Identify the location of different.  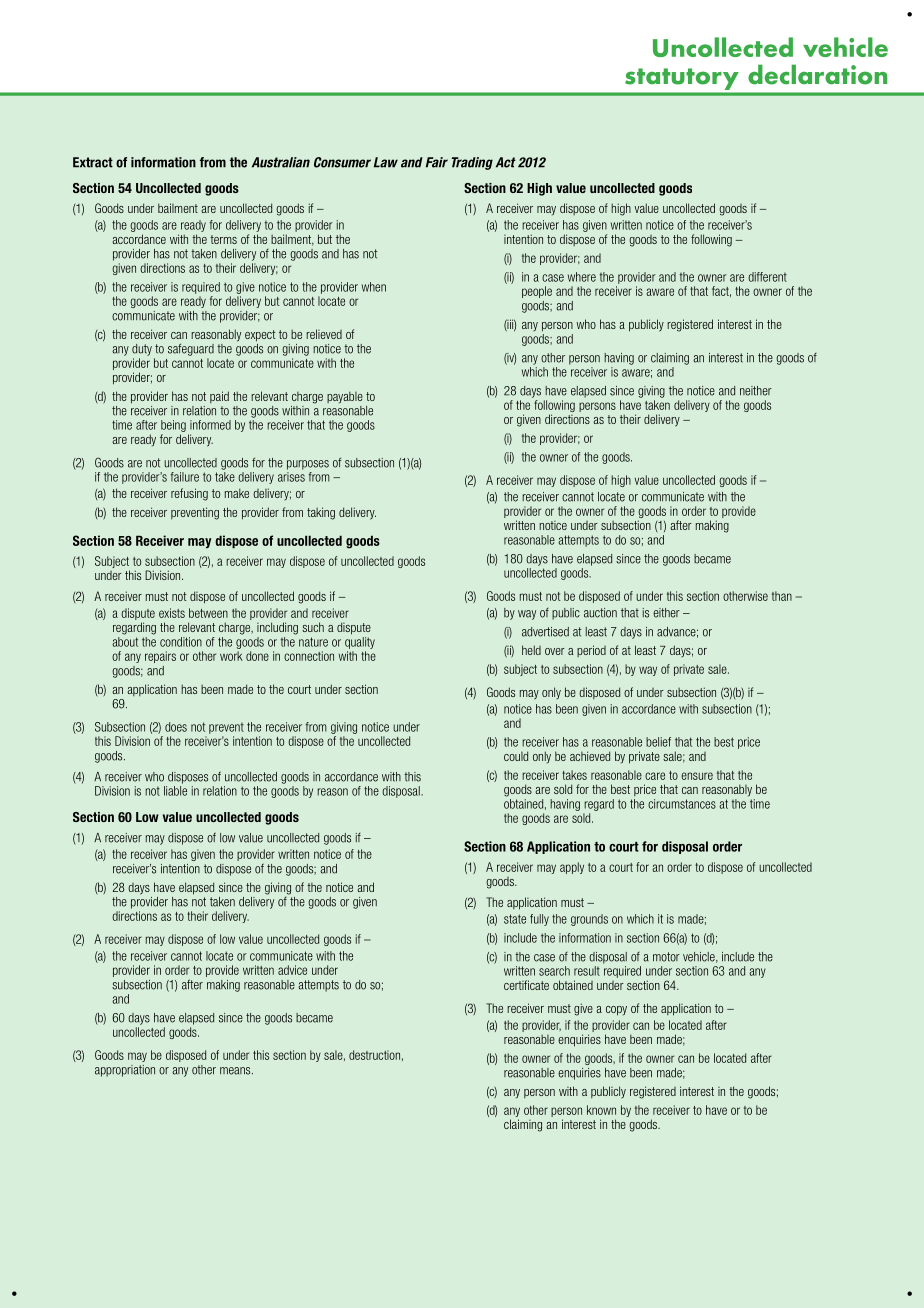
(767, 277).
